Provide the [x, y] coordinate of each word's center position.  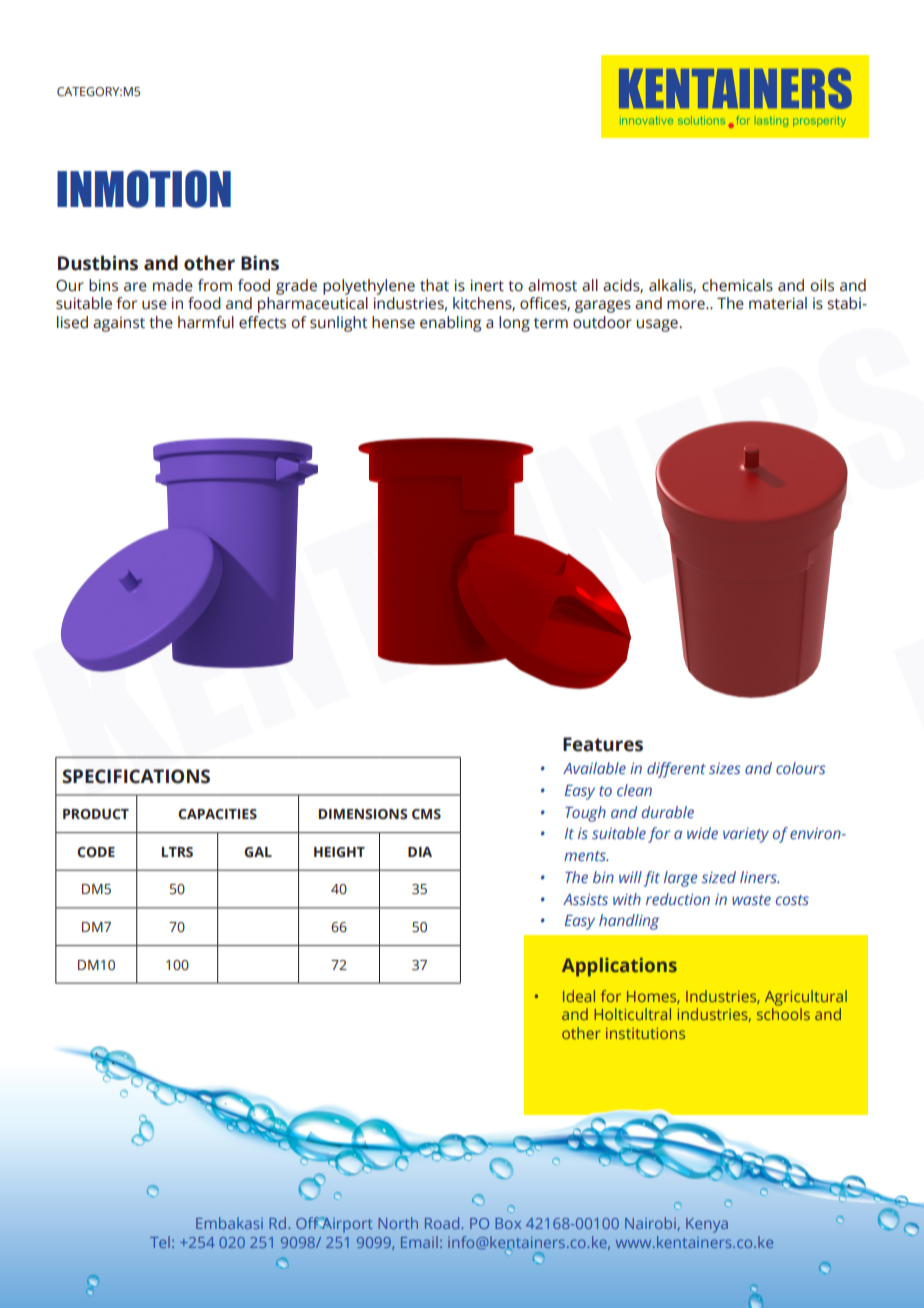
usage [658, 325]
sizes [725, 768]
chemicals [737, 285]
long [514, 324]
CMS [426, 814]
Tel [160, 1242]
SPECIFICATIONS [136, 776]
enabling [450, 324]
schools [783, 1014]
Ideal [579, 996]
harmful [206, 322]
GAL [258, 852]
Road [443, 1223]
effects [262, 322]
